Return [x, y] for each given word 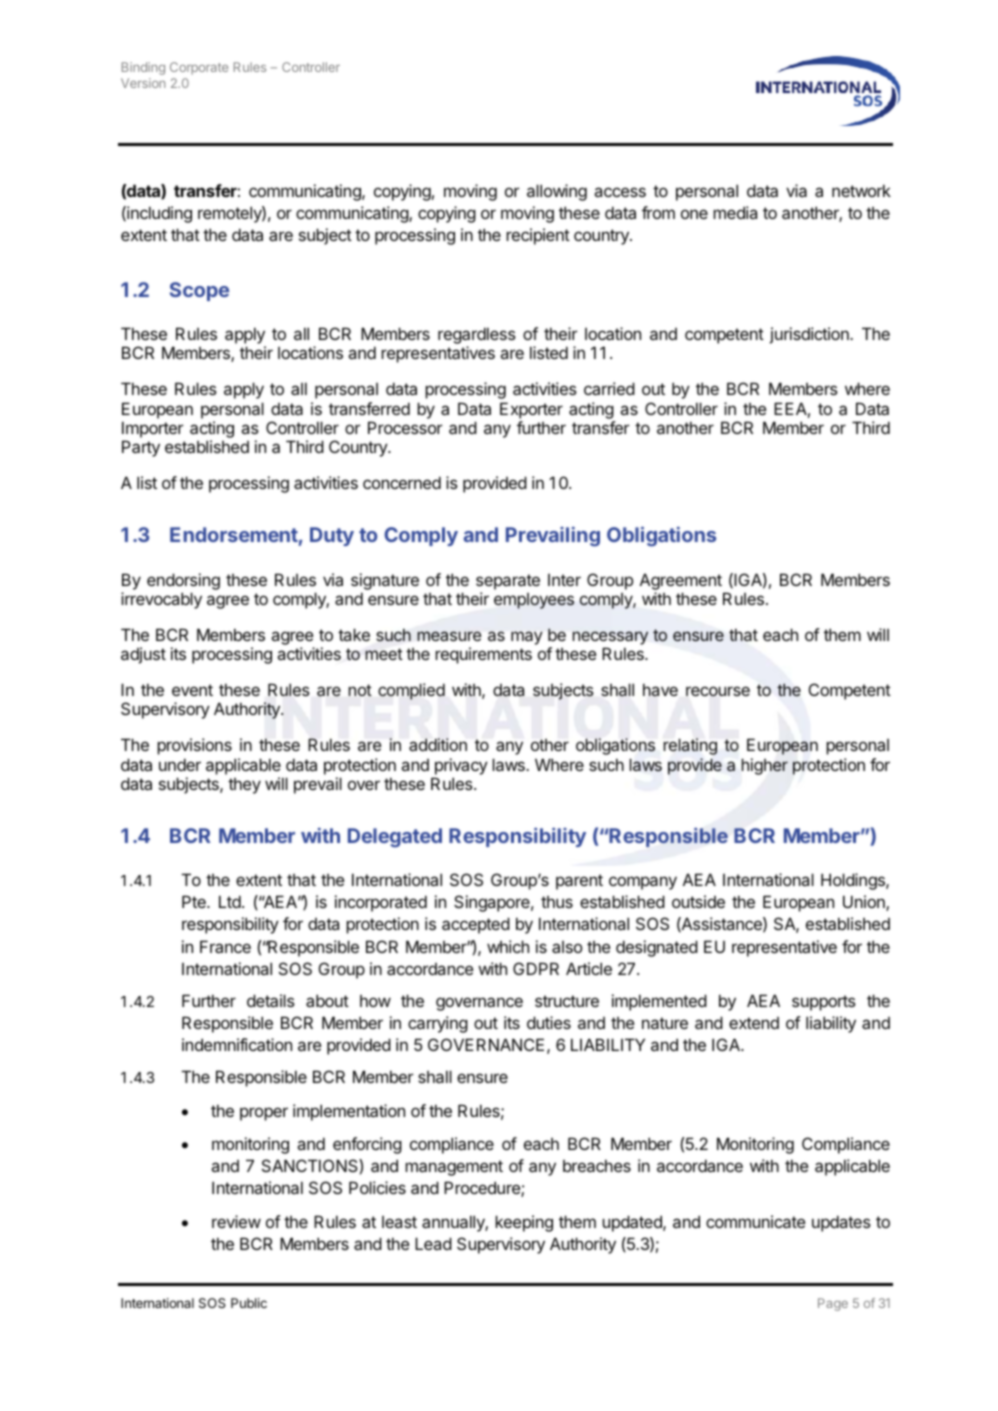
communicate [755, 1221]
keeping [524, 1223]
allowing [557, 192]
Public [249, 1303]
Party [141, 448]
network [861, 190]
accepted [476, 925]
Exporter [531, 410]
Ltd [230, 901]
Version [143, 83]
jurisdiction [810, 335]
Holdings [854, 881]
